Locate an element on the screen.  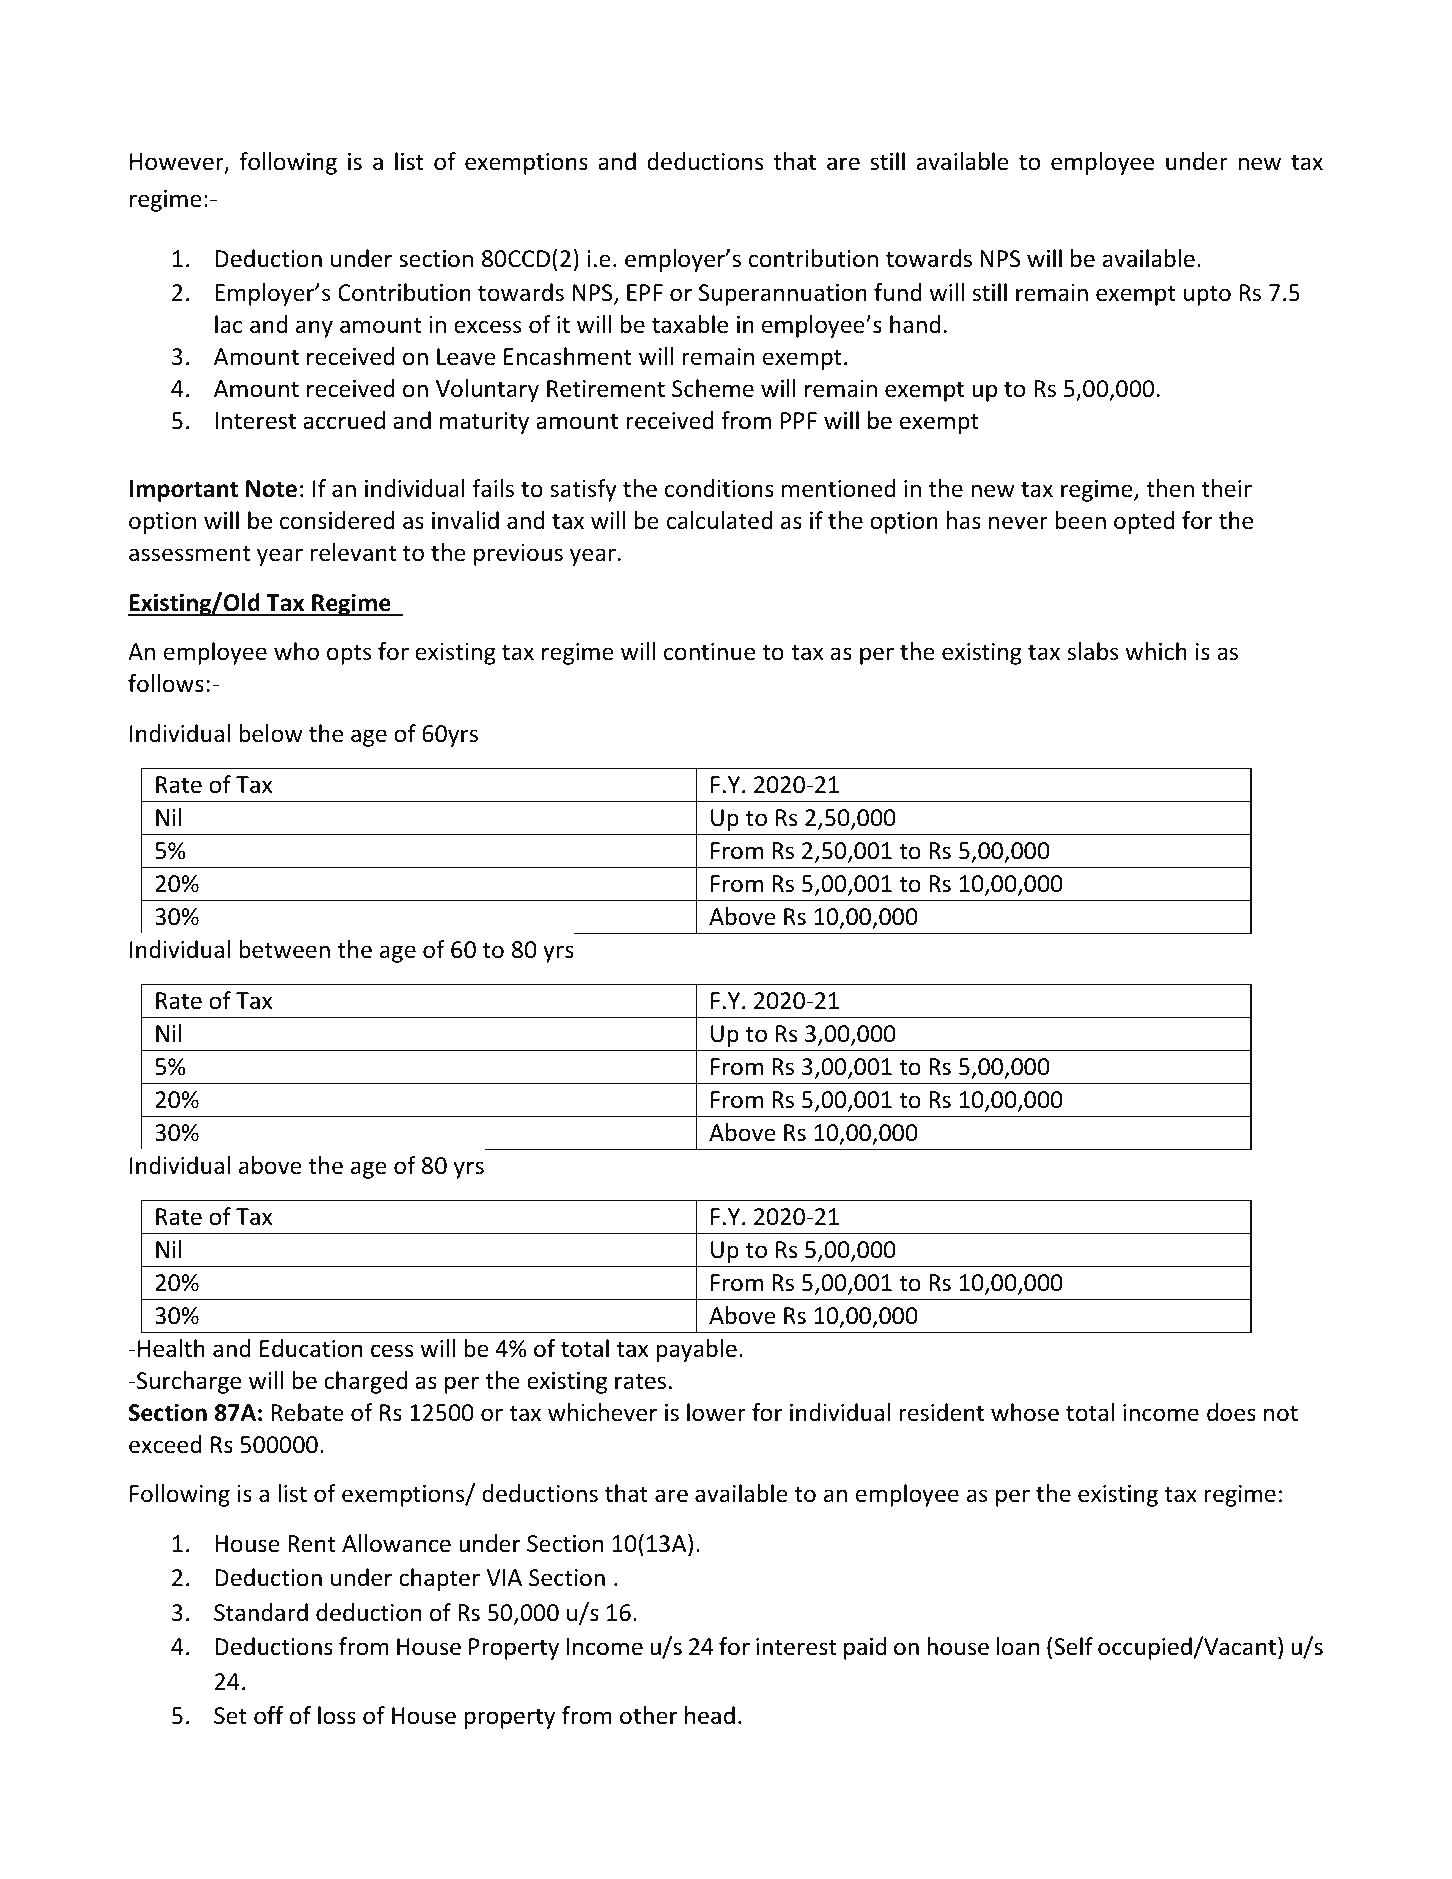
payable is located at coordinates (696, 1350).
